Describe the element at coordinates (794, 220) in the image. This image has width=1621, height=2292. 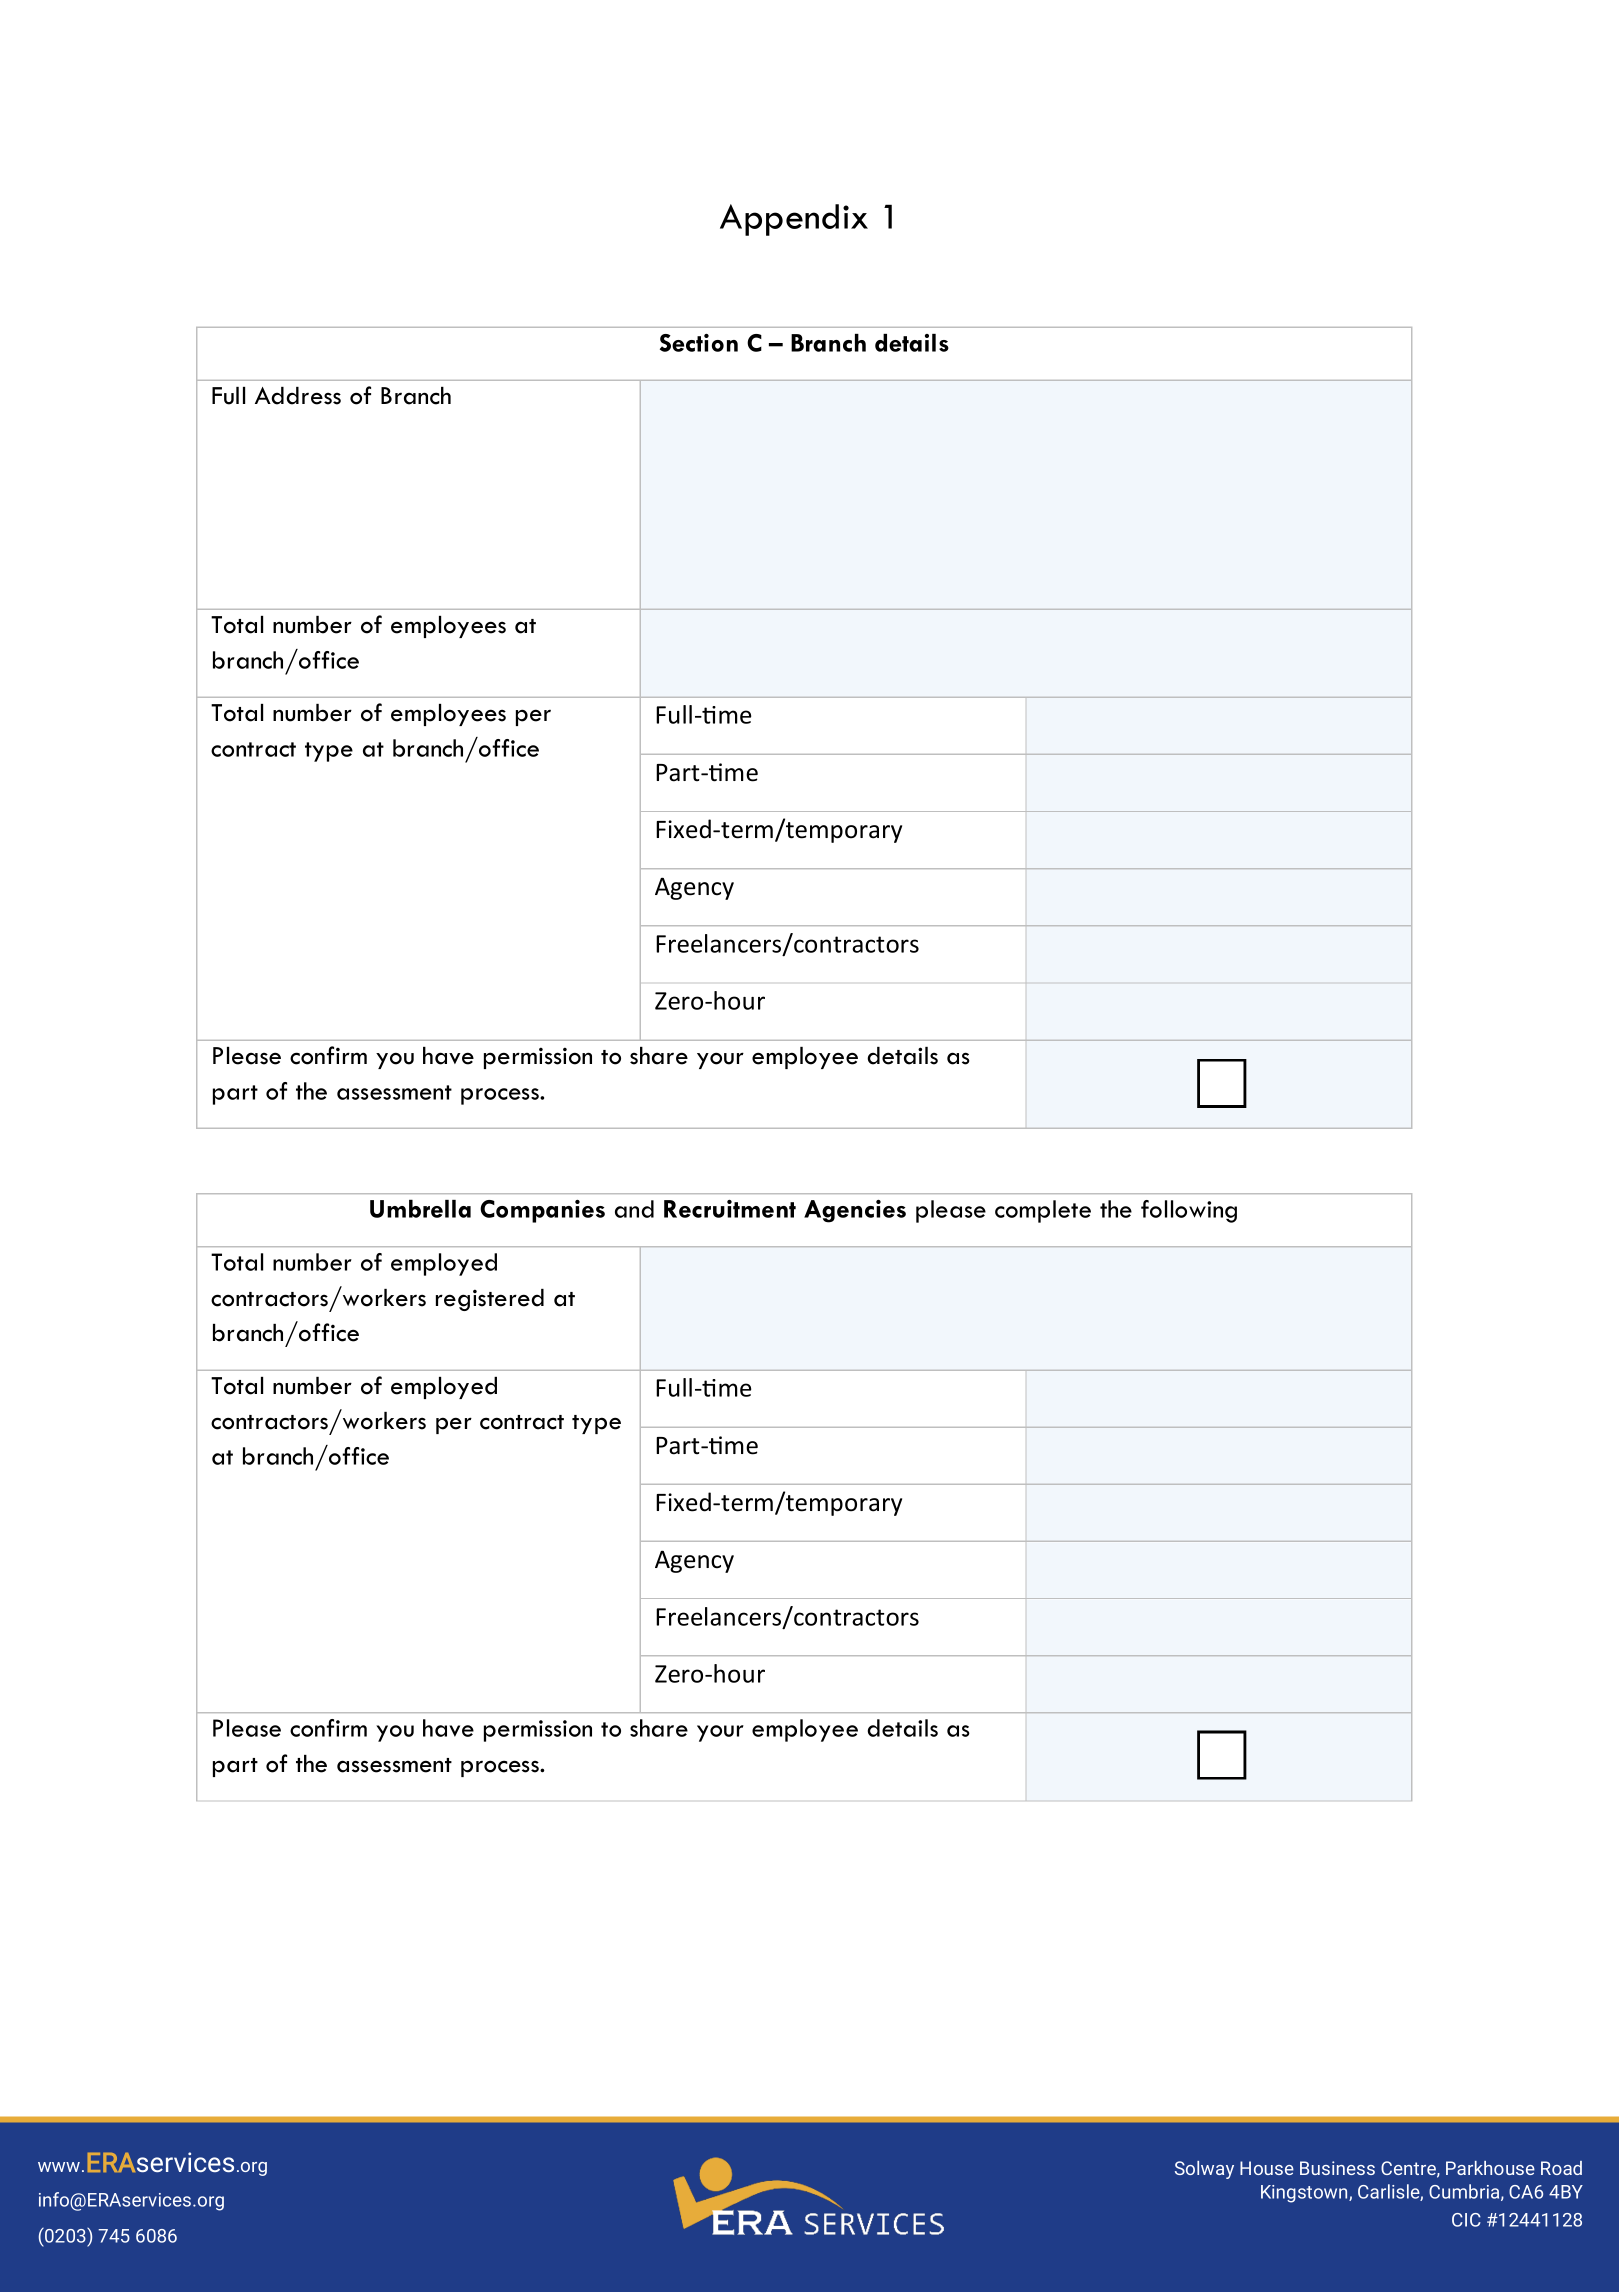
I see `Appendix` at that location.
